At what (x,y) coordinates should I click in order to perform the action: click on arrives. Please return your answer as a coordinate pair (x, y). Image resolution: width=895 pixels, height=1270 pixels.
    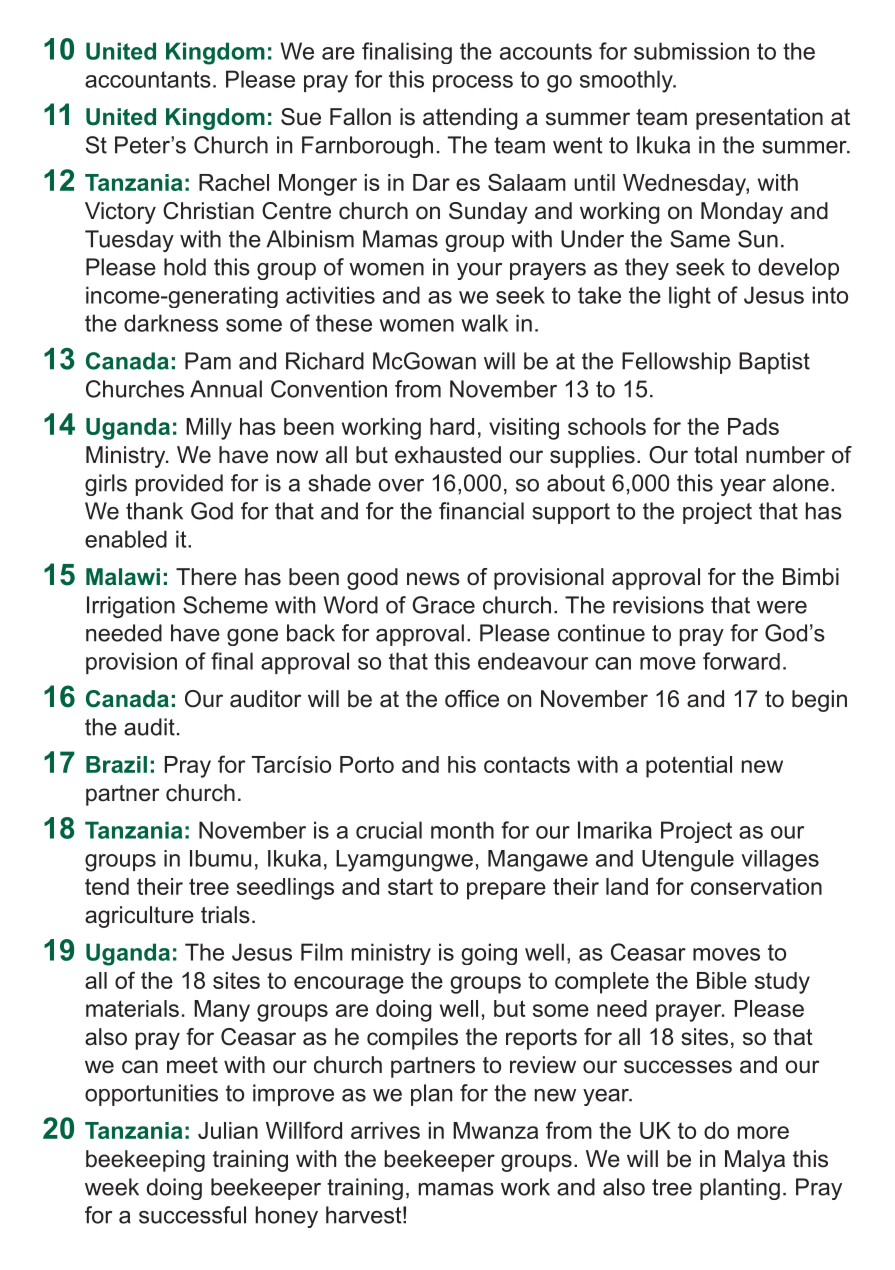
    Looking at the image, I should click on (385, 1130).
